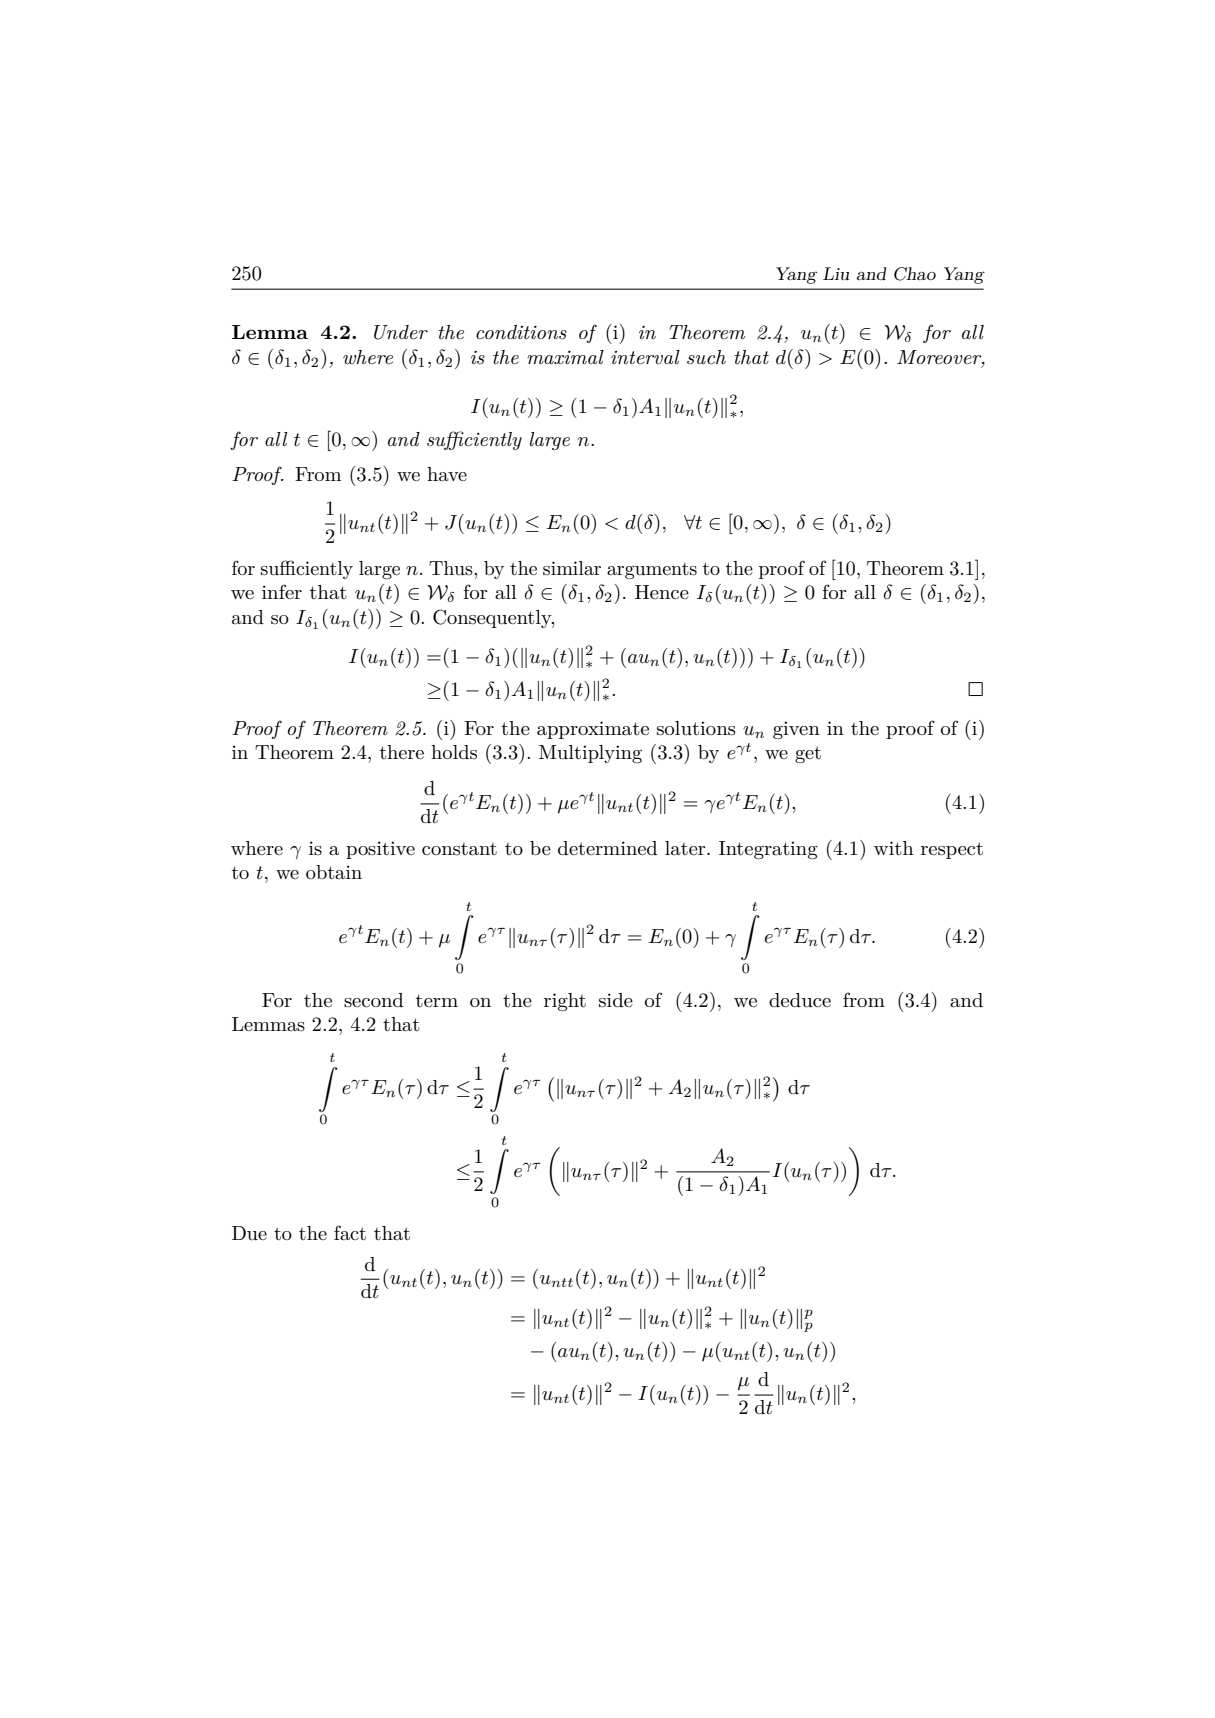  What do you see at coordinates (590, 754) in the screenshot?
I see `Multiplying` at bounding box center [590, 754].
